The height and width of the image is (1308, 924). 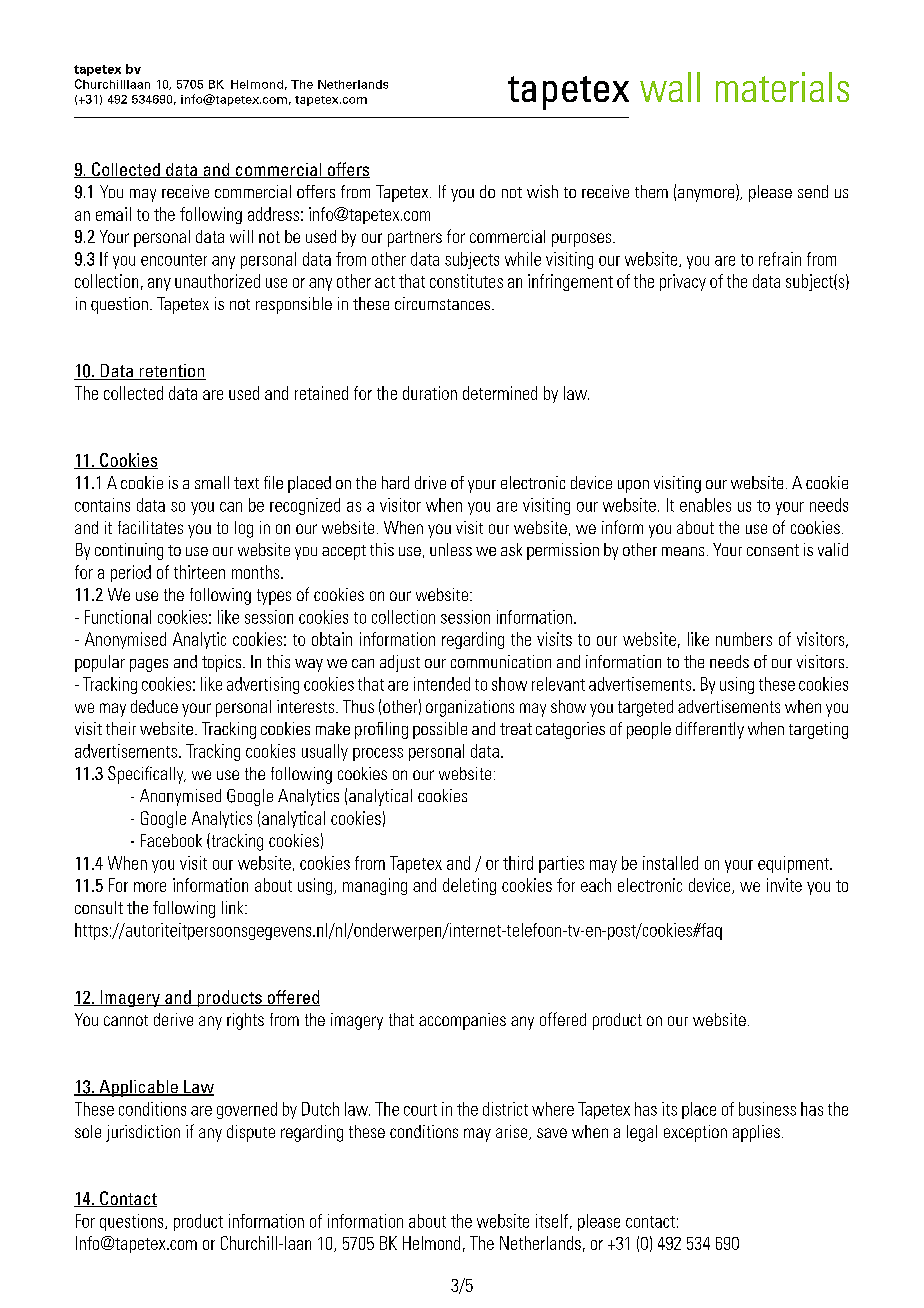 I want to click on Applicable, so click(x=138, y=1088).
